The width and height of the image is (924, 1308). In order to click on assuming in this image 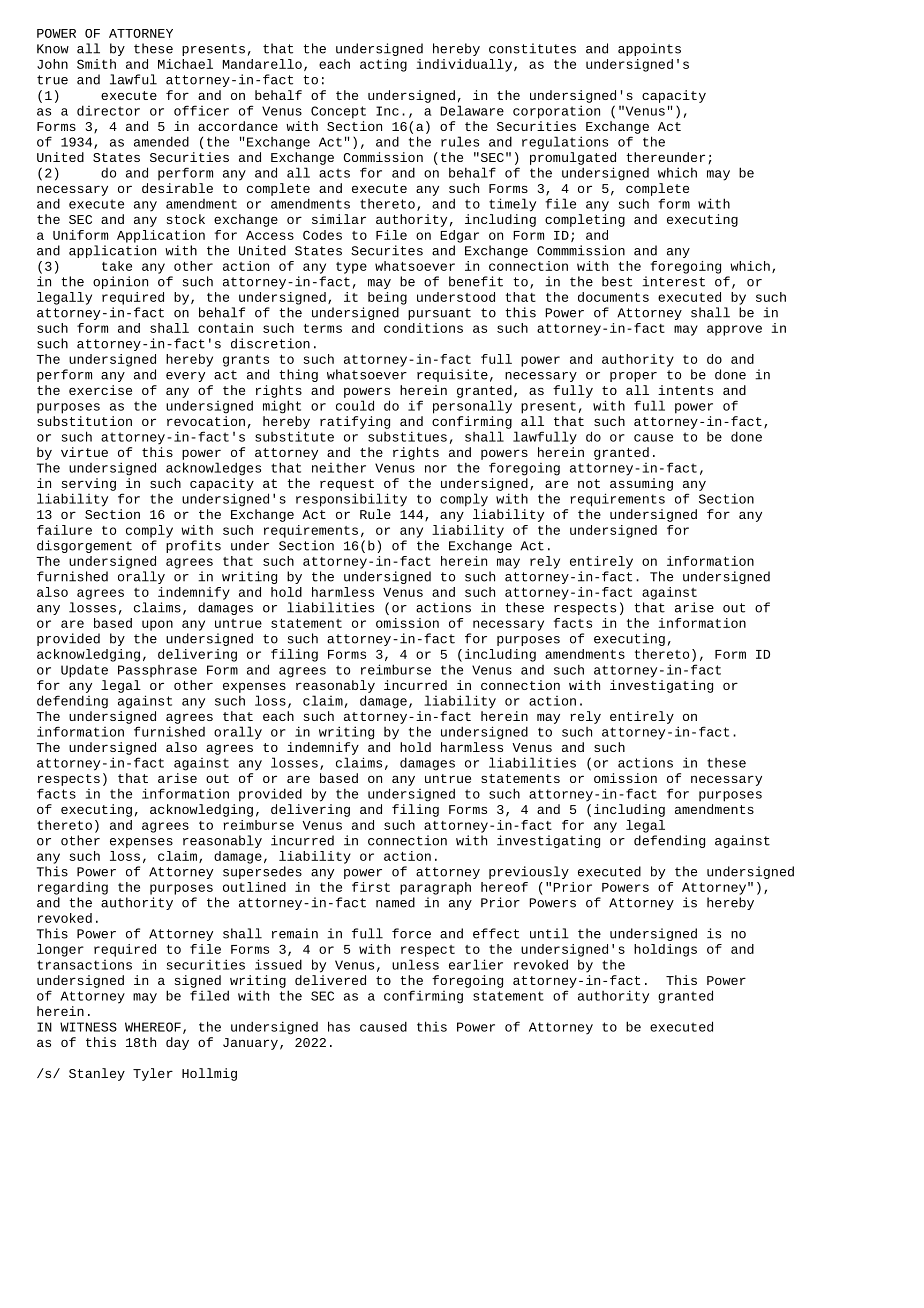, I will do `click(641, 484)`.
